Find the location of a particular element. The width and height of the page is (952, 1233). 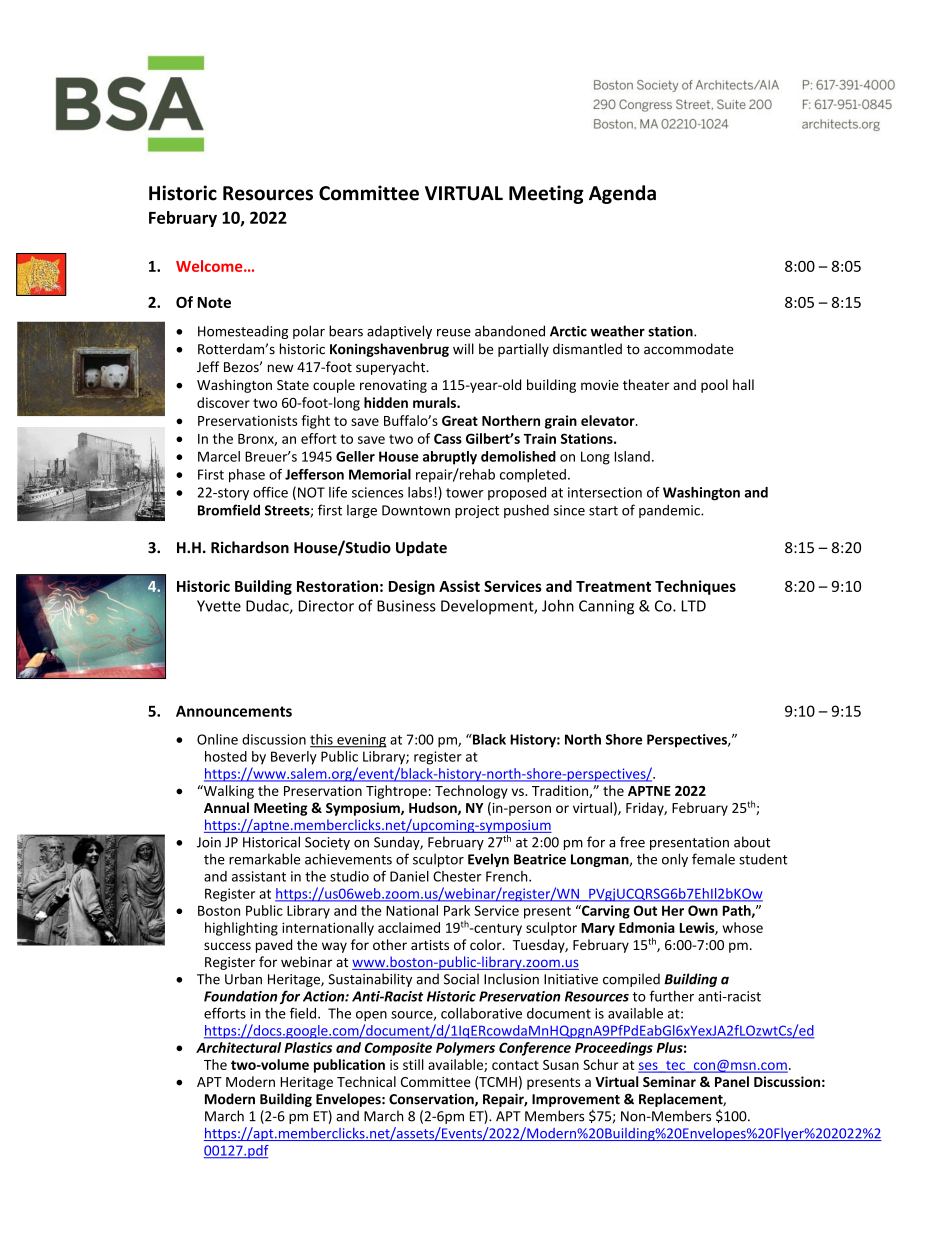

Director is located at coordinates (326, 606).
